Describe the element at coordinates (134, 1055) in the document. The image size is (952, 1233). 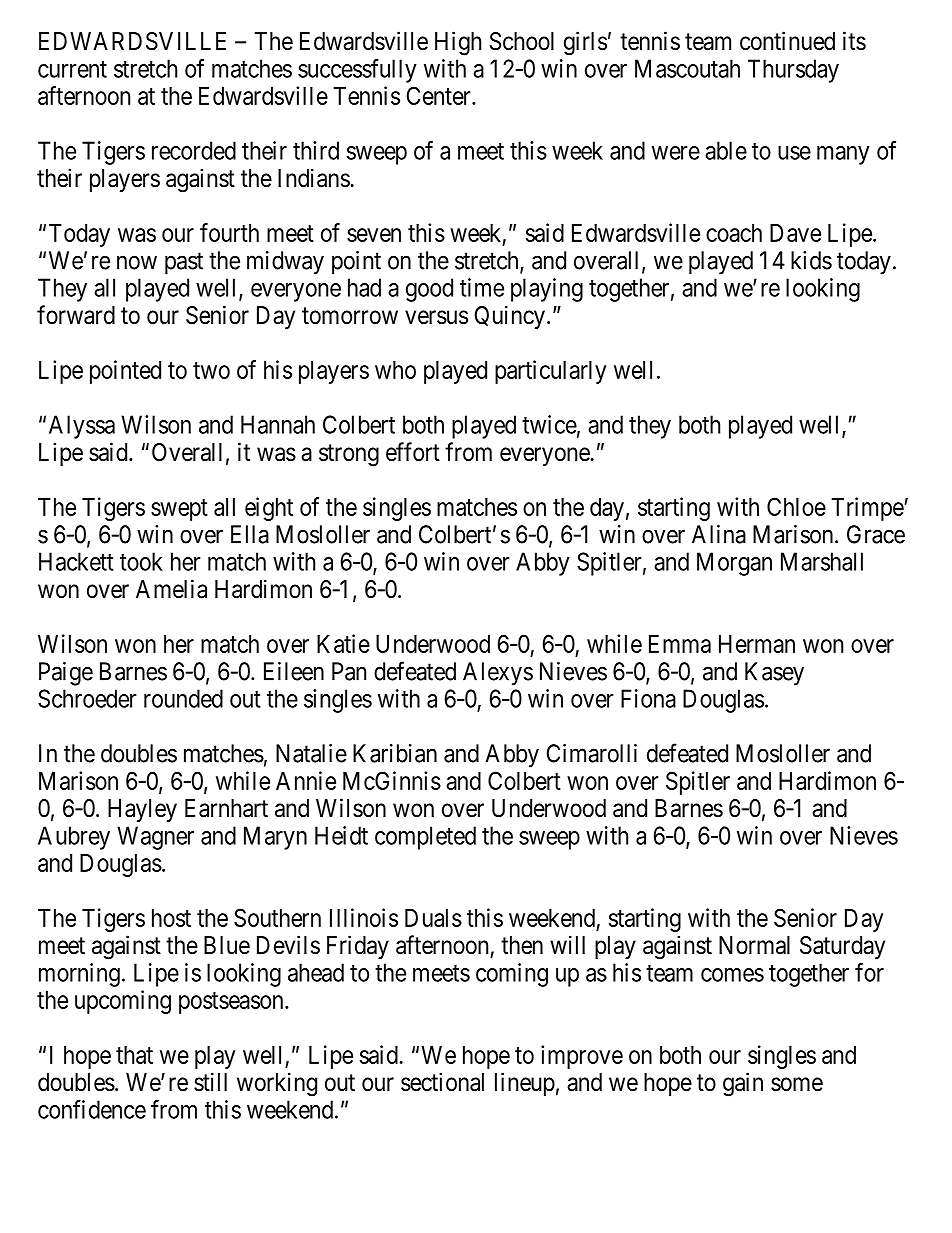
I see `that` at that location.
